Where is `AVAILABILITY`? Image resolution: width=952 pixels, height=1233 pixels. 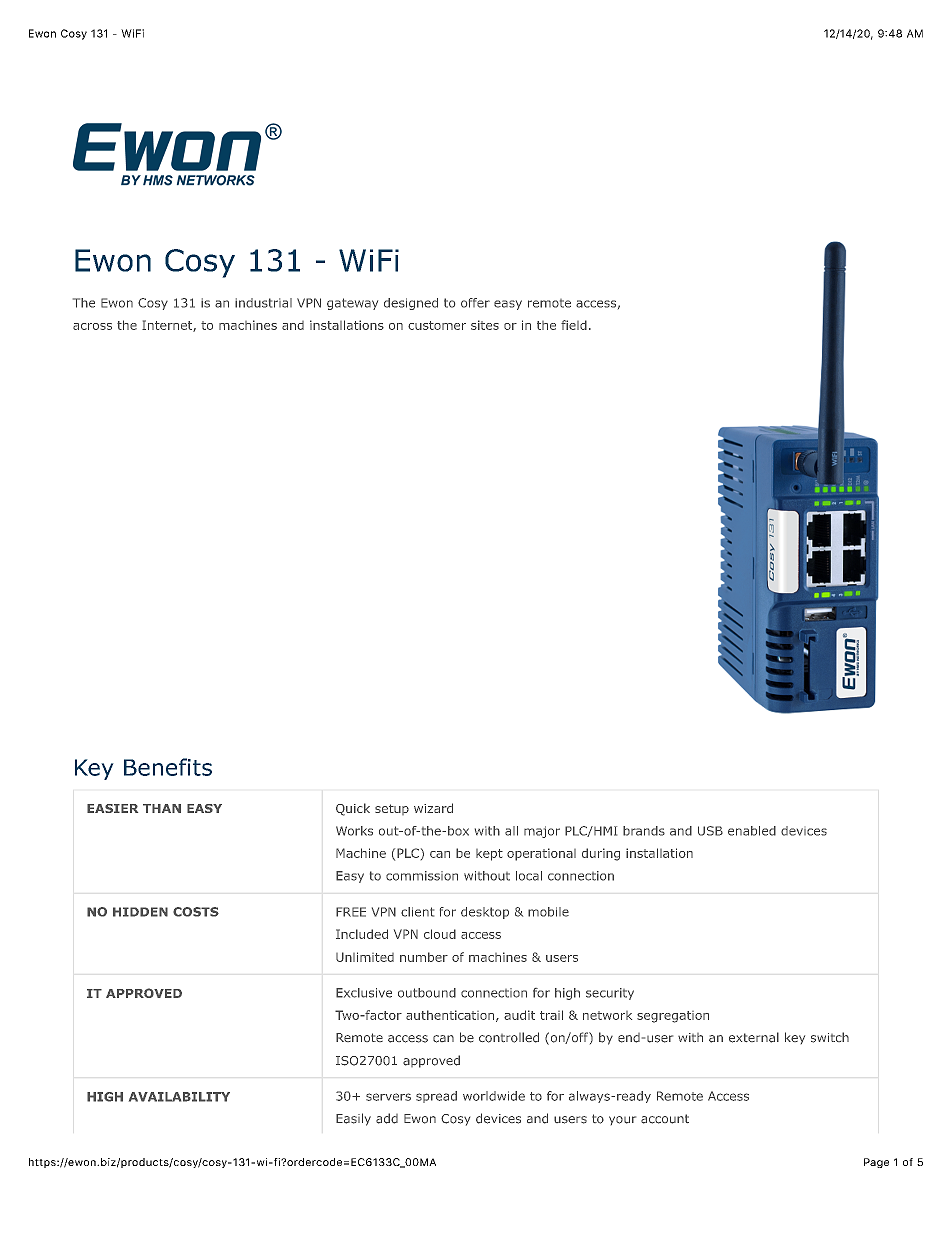 AVAILABILITY is located at coordinates (179, 1097).
